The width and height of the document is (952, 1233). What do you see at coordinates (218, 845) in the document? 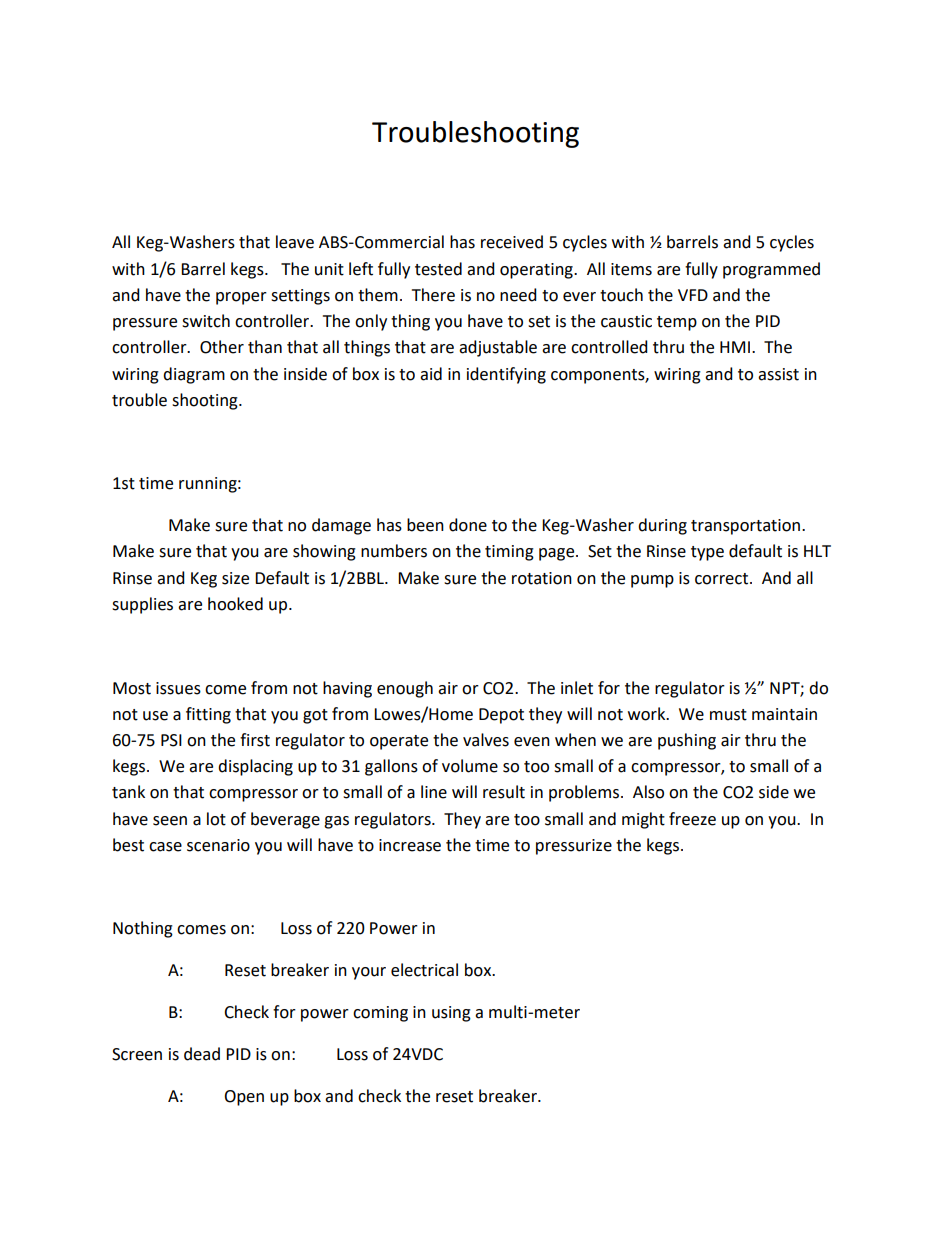
I see `scenario` at bounding box center [218, 845].
